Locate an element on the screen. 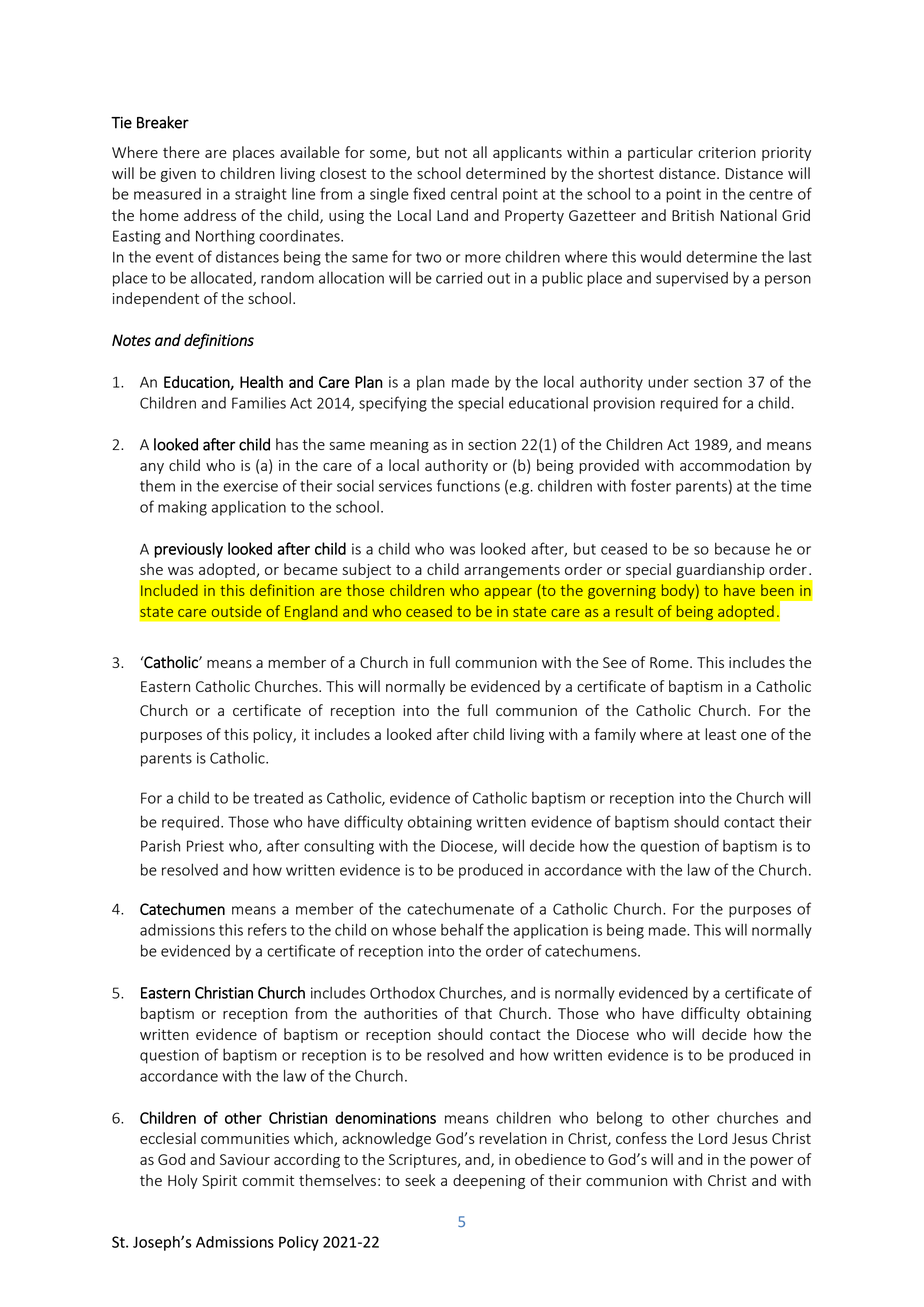 The width and height of the screenshot is (924, 1307). Saviour is located at coordinates (245, 1159).
